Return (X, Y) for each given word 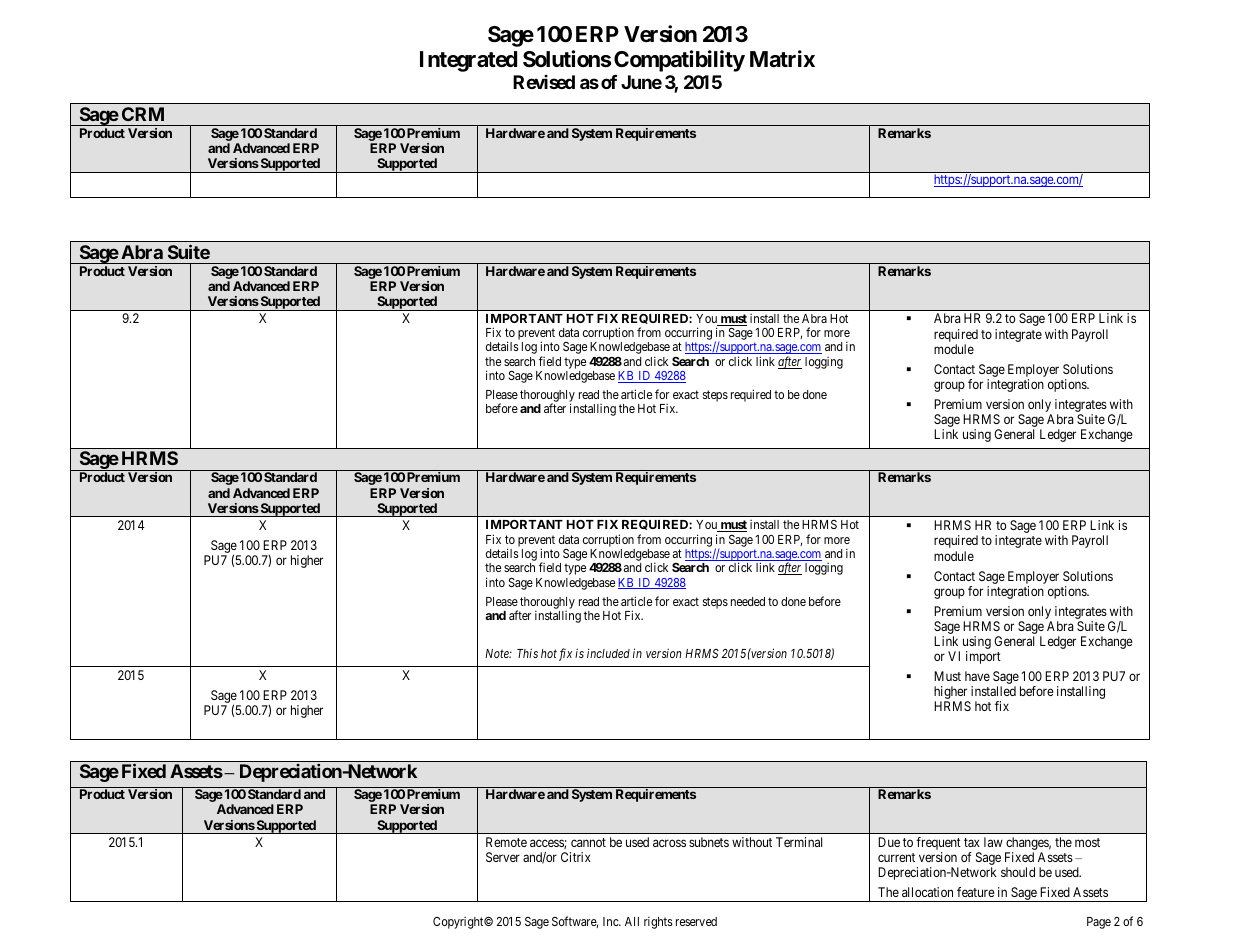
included (608, 653)
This (527, 653)
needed (748, 601)
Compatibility (679, 61)
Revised (544, 82)
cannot (588, 842)
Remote (506, 842)
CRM (143, 114)
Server (503, 857)
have (977, 676)
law (993, 842)
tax (972, 842)
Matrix (782, 59)
